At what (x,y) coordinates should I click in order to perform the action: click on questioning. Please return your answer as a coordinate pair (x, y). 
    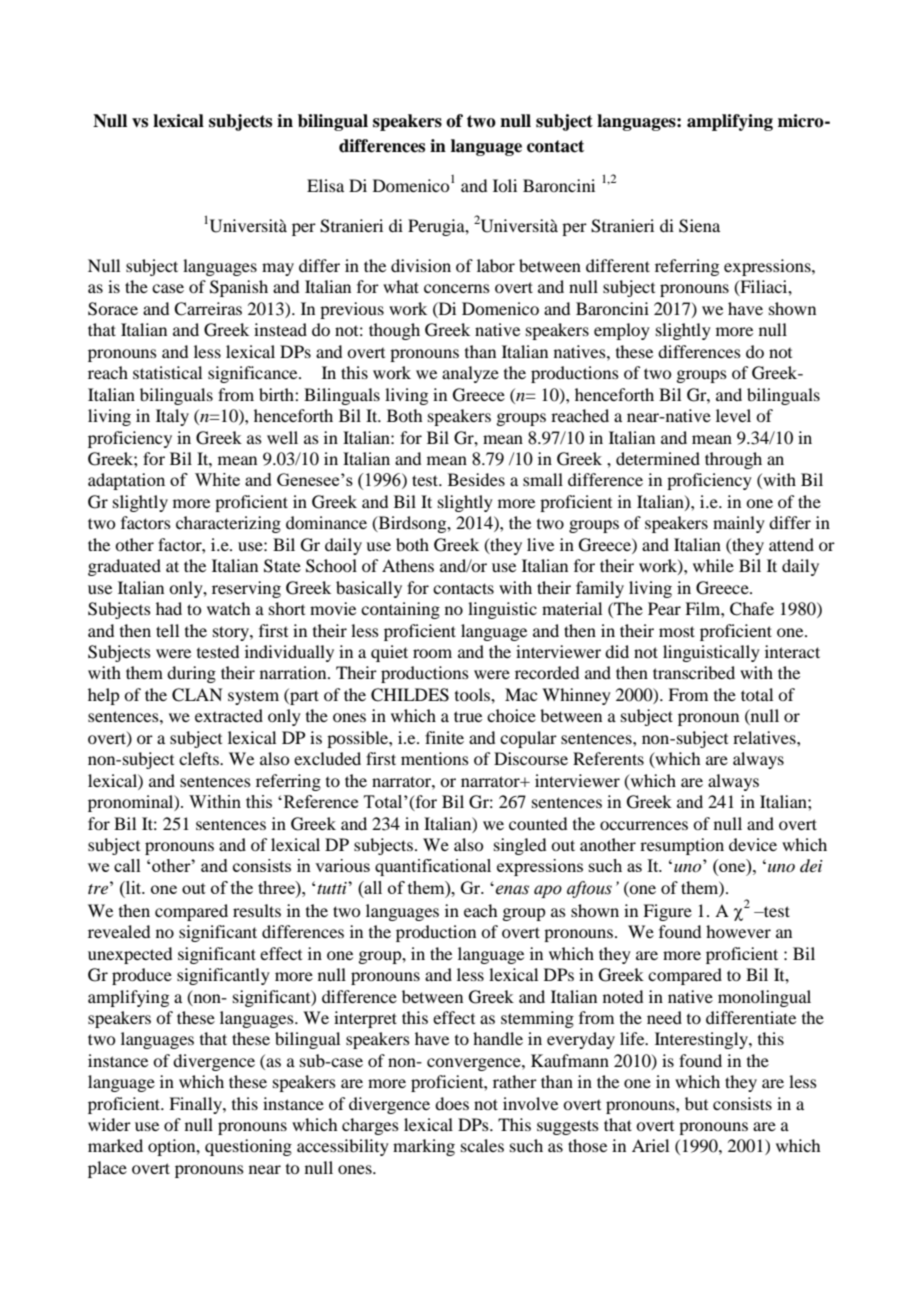
    Looking at the image, I should click on (248, 1147).
